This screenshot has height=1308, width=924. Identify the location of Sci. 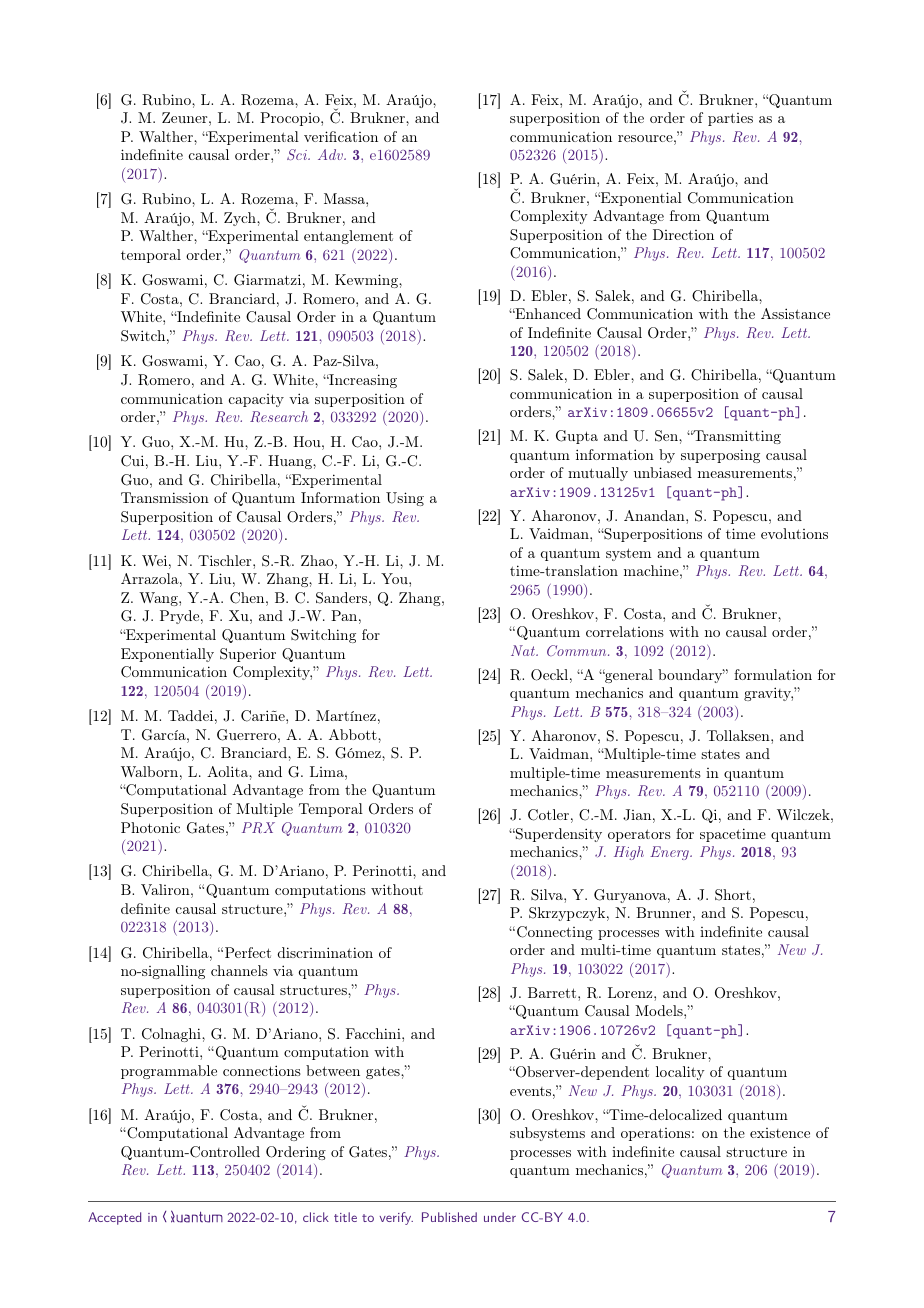
(298, 154).
